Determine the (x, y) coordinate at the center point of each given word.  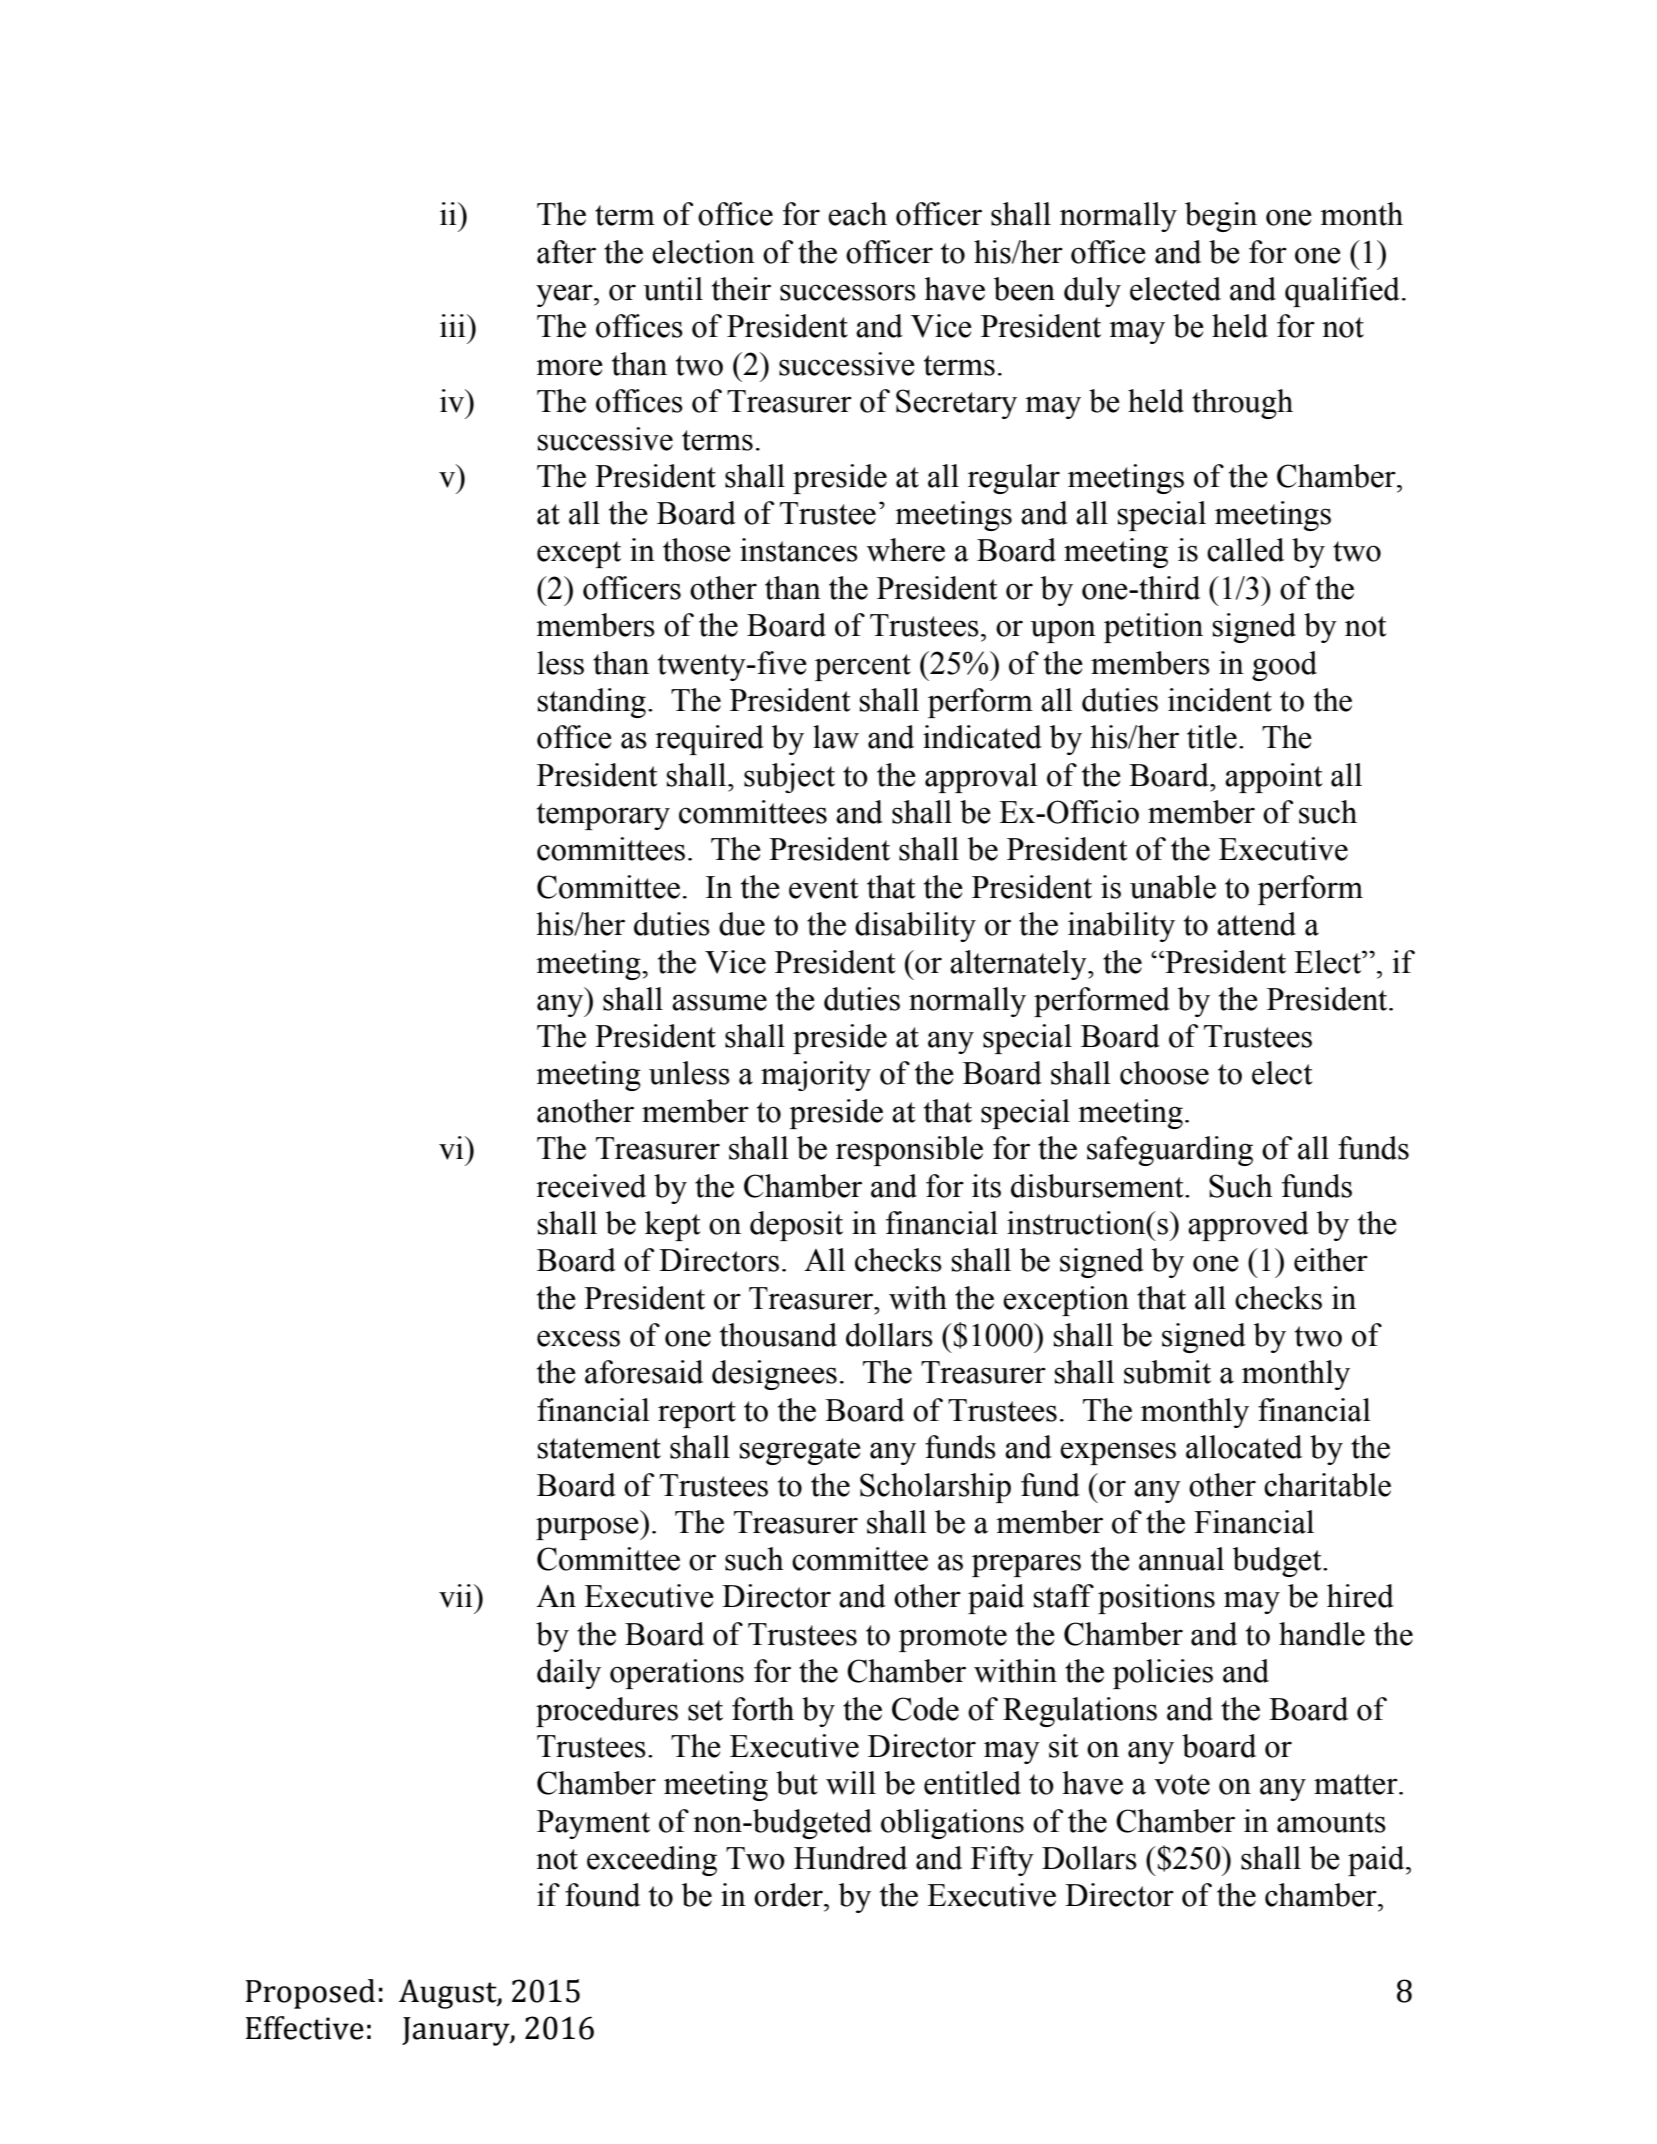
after (566, 252)
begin (1221, 217)
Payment (593, 1824)
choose (1164, 1073)
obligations (952, 1824)
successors (848, 292)
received (591, 1186)
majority (816, 1076)
